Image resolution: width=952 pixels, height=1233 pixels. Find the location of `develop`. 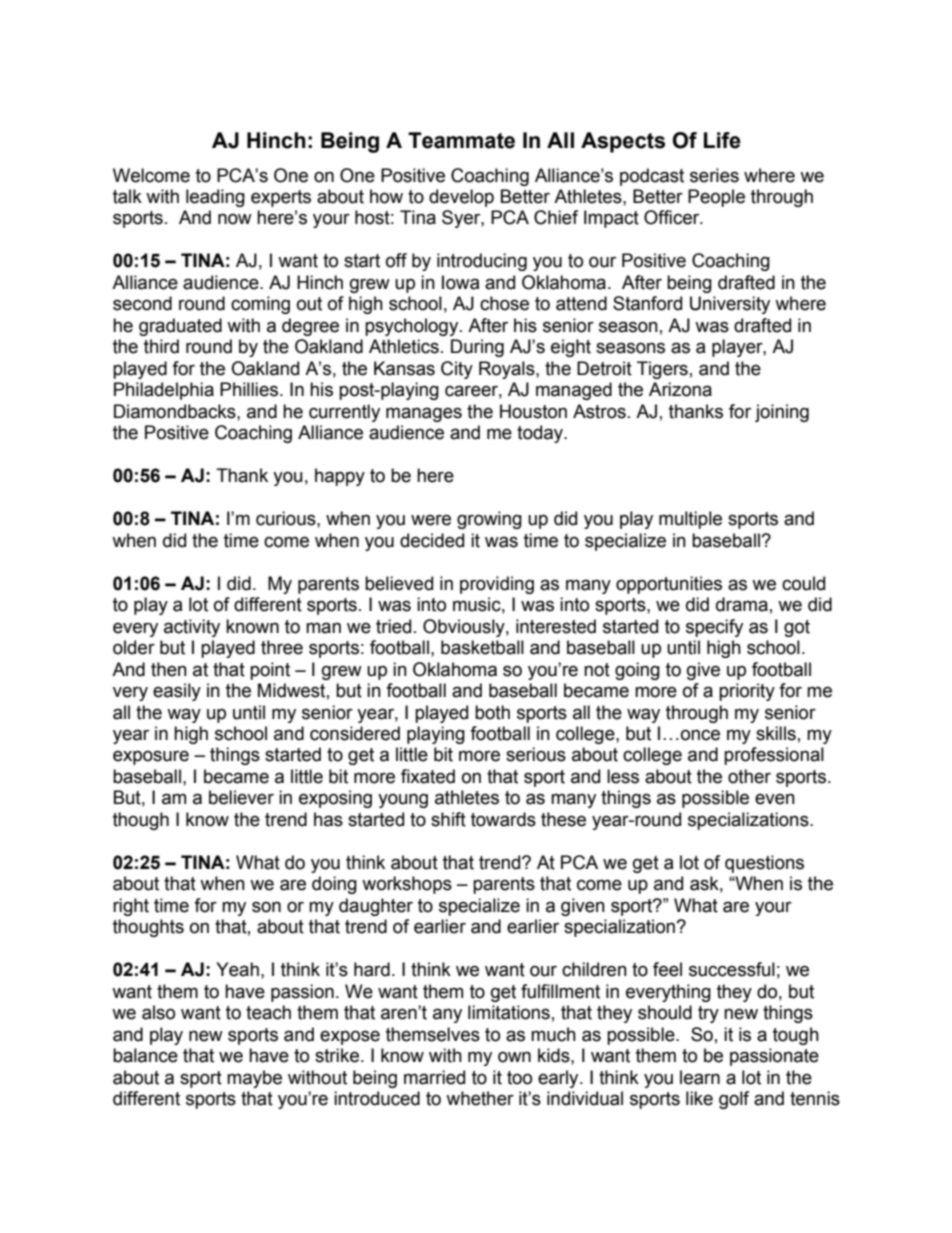

develop is located at coordinates (461, 198).
